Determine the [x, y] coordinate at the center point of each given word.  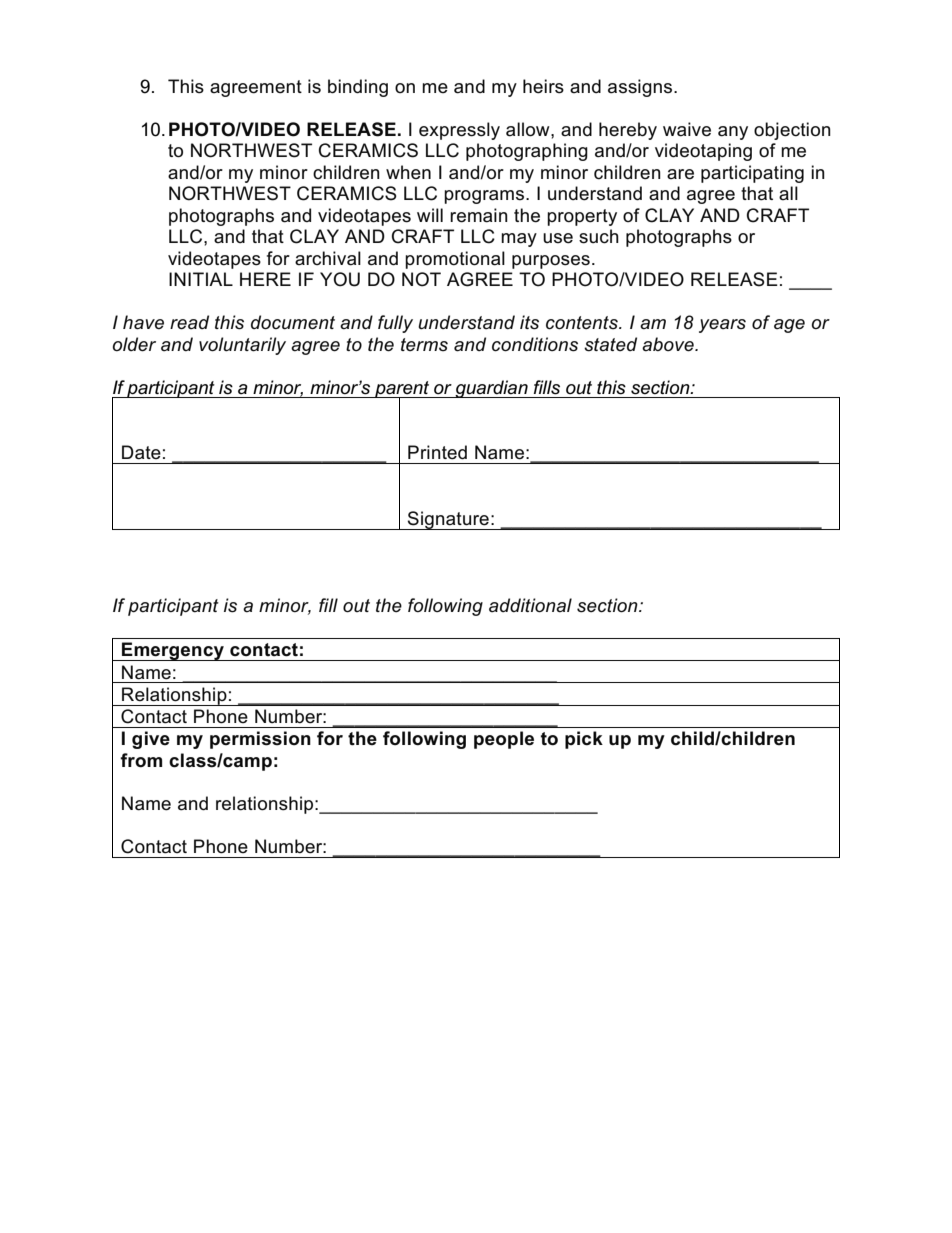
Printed [437, 452]
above [669, 344]
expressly [459, 131]
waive [687, 129]
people [504, 740]
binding [358, 88]
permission [260, 740]
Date [141, 452]
